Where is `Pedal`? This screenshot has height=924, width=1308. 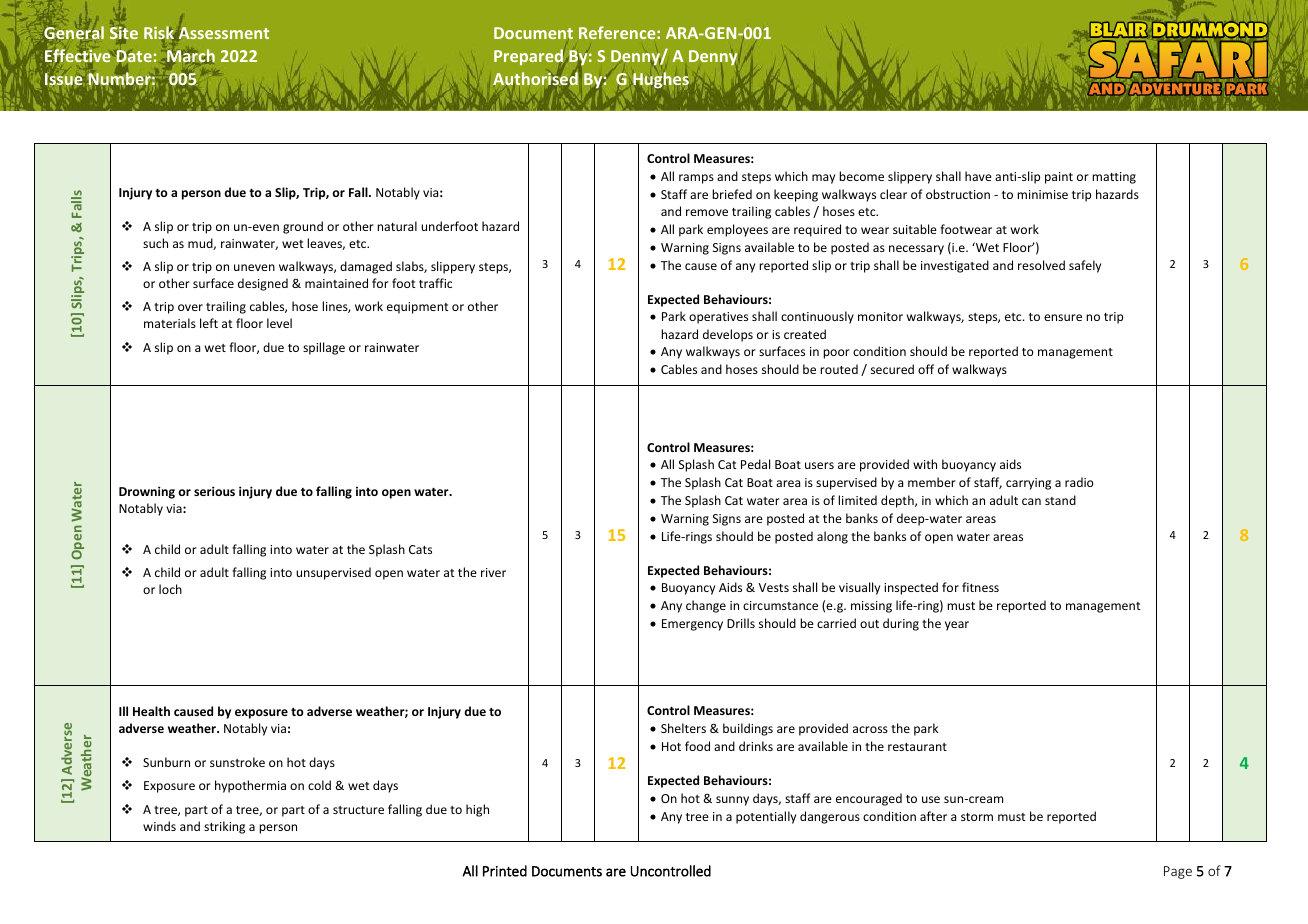
Pedal is located at coordinates (755, 464).
